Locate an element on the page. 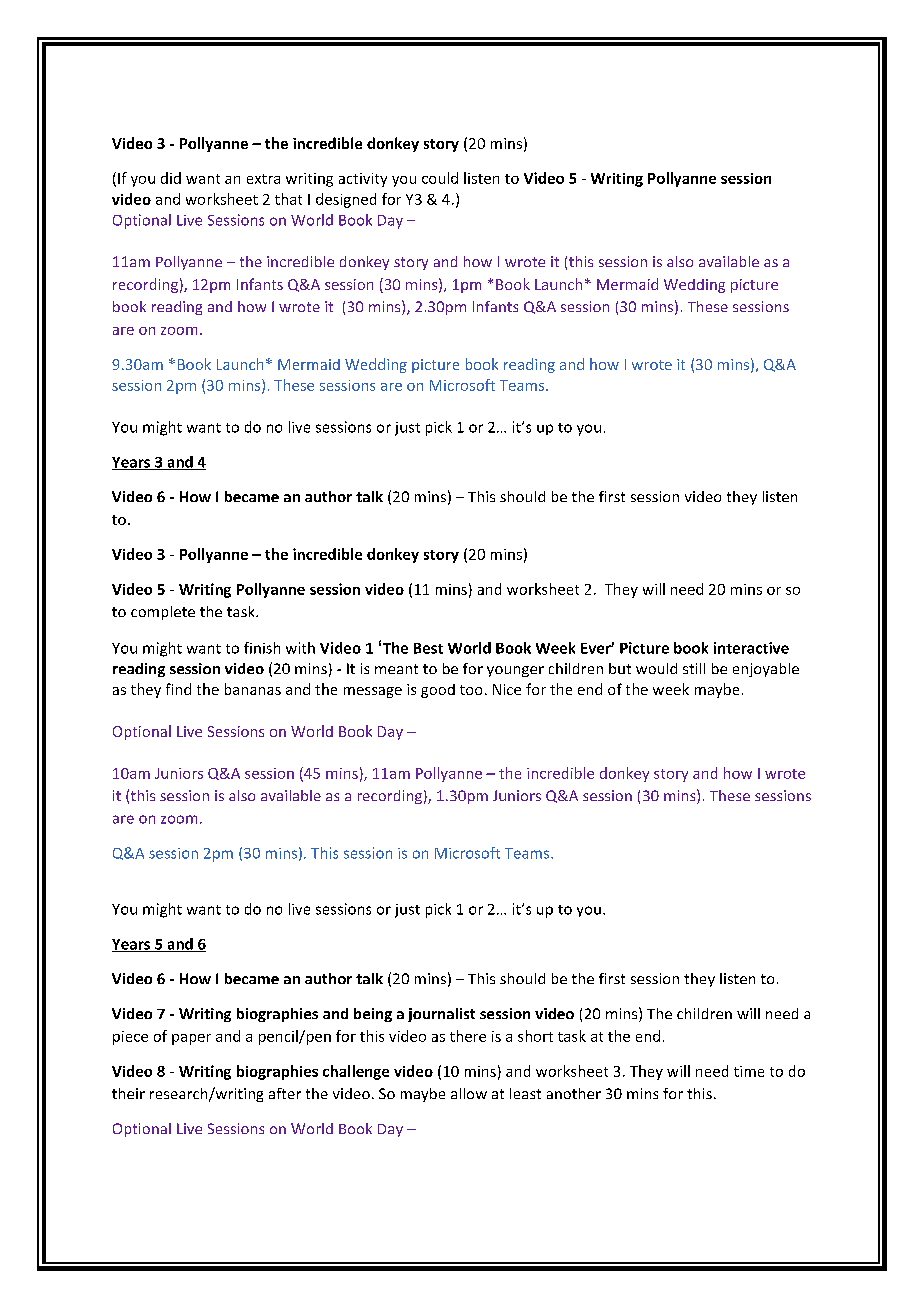 Image resolution: width=924 pixels, height=1308 pixels. could is located at coordinates (440, 178).
